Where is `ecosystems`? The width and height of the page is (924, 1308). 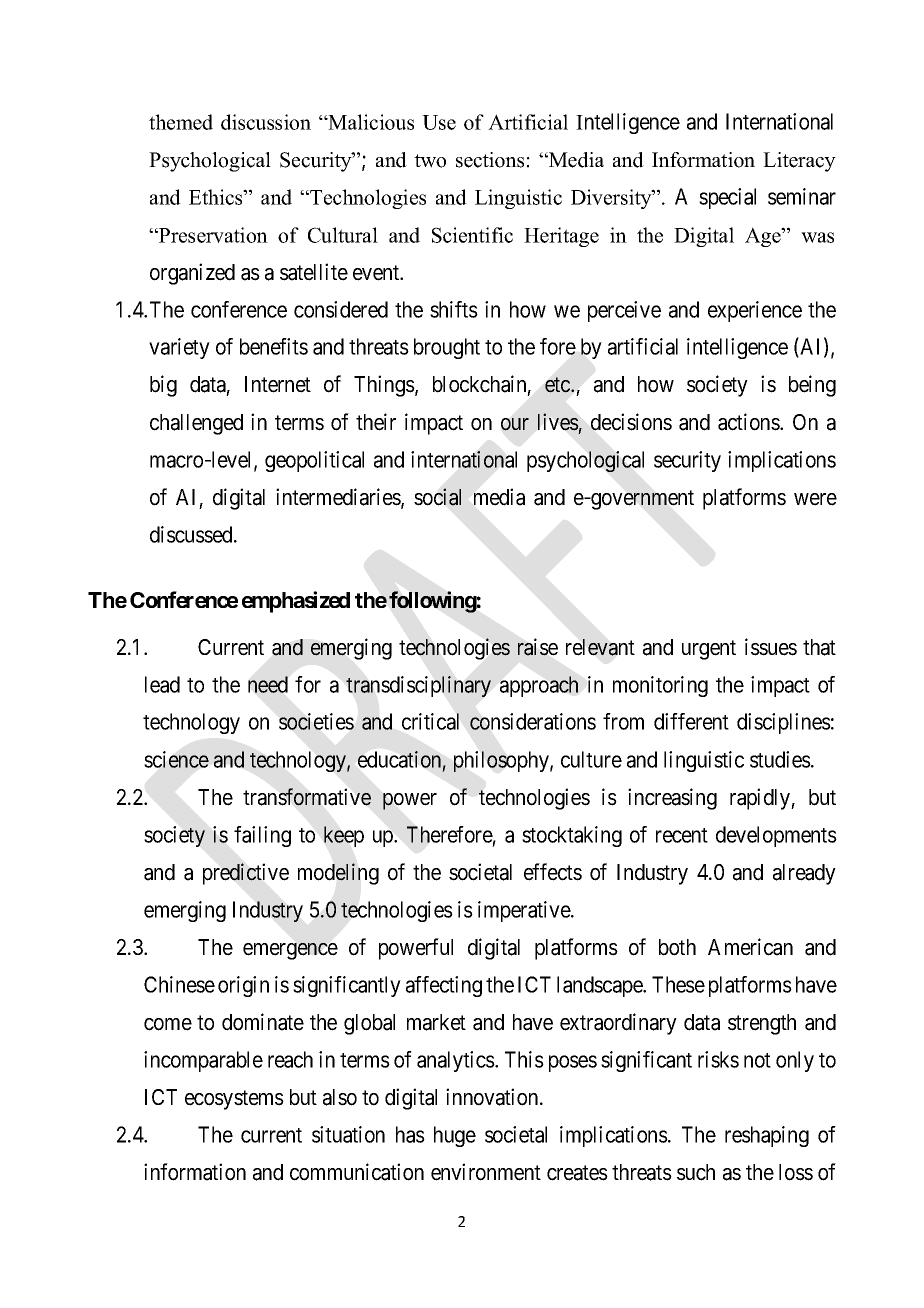 ecosystems is located at coordinates (234, 1100).
